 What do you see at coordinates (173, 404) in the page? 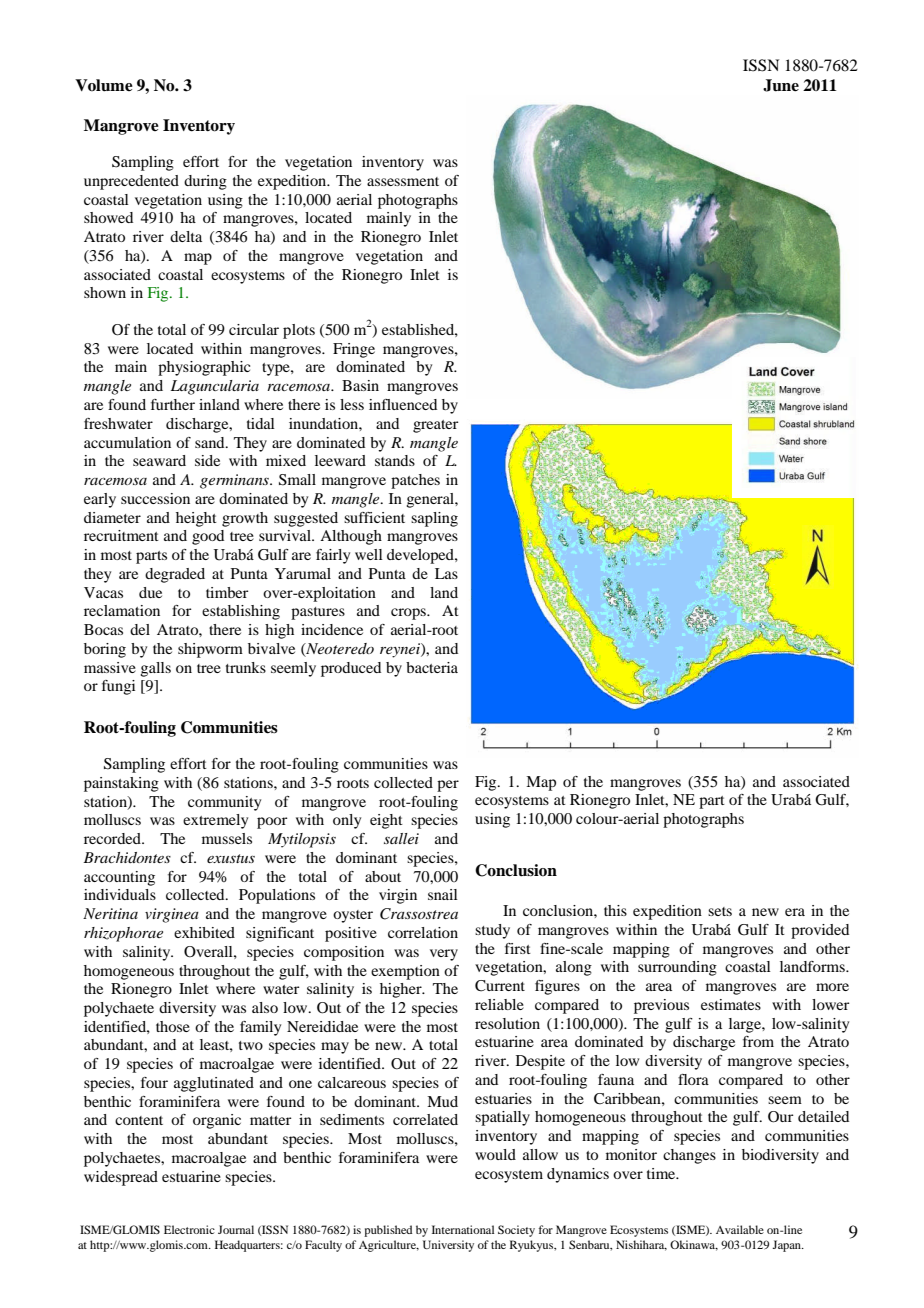
I see `further` at bounding box center [173, 404].
